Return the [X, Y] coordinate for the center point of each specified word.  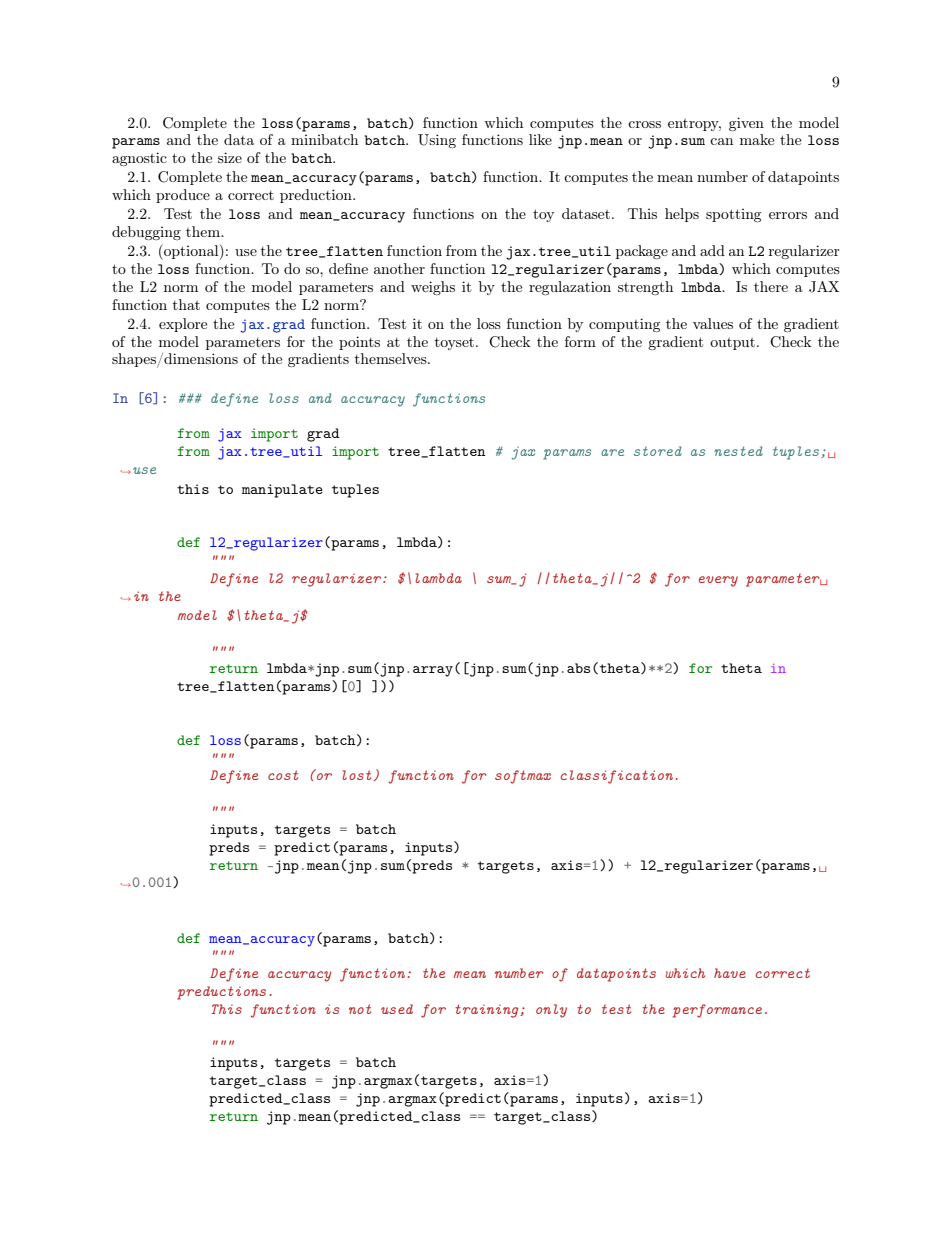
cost [283, 775]
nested [738, 451]
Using [437, 141]
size [230, 157]
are [612, 452]
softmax [523, 777]
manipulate [282, 491]
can [721, 141]
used [397, 1009]
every [718, 581]
